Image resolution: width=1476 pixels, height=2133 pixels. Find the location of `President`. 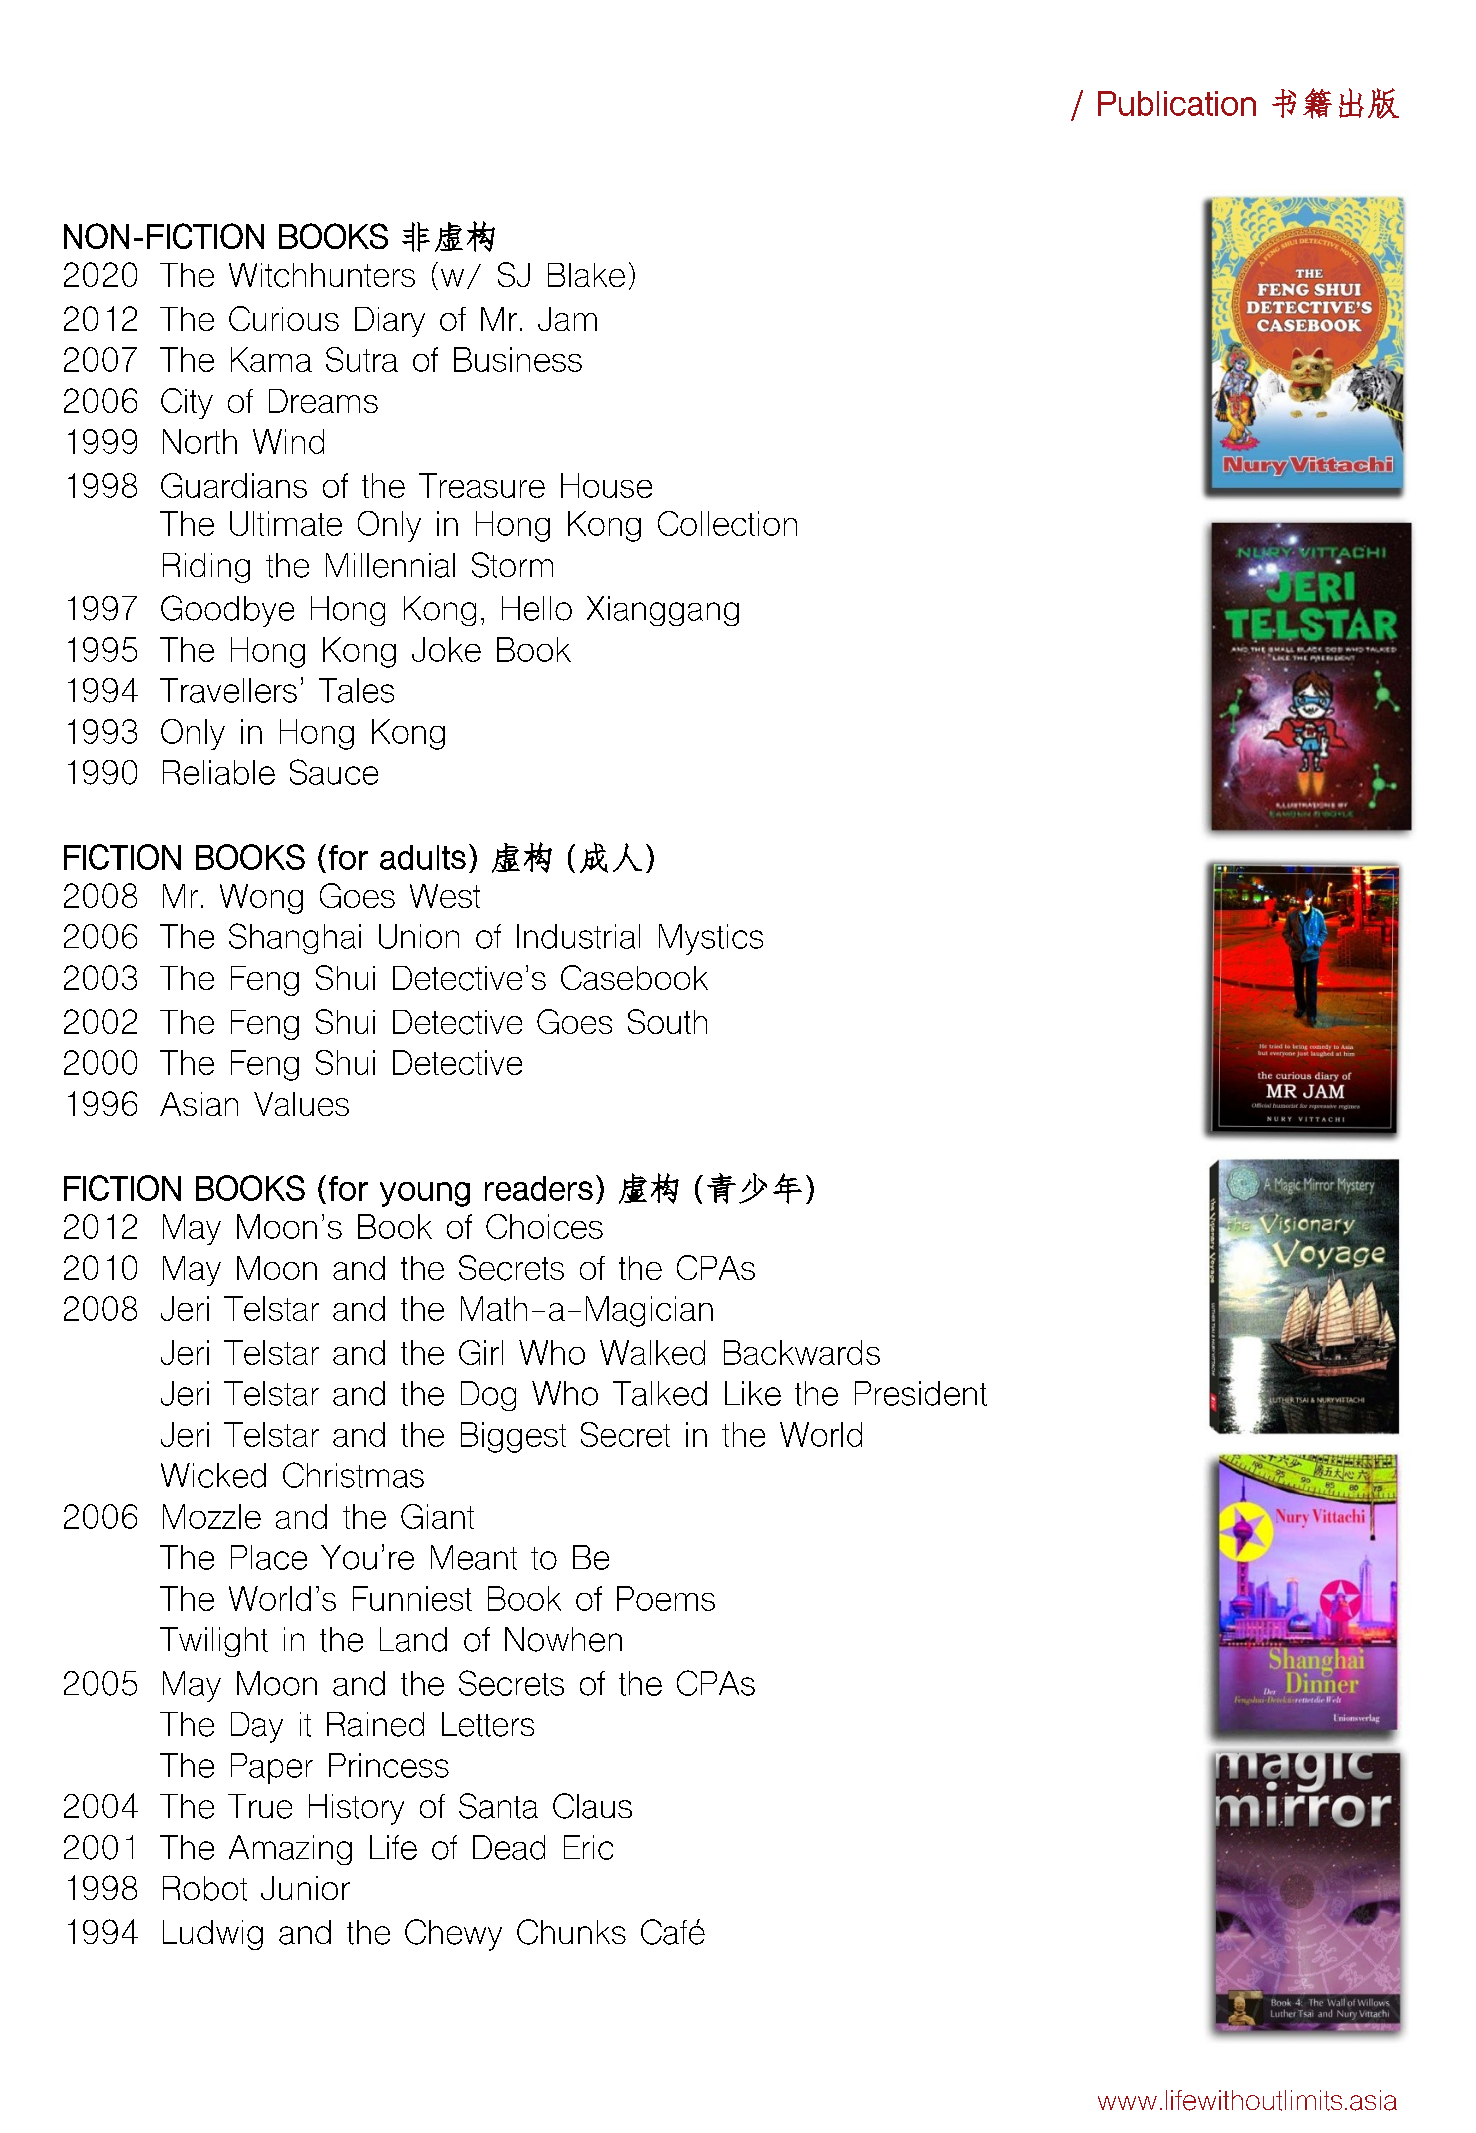

President is located at coordinates (921, 1393).
